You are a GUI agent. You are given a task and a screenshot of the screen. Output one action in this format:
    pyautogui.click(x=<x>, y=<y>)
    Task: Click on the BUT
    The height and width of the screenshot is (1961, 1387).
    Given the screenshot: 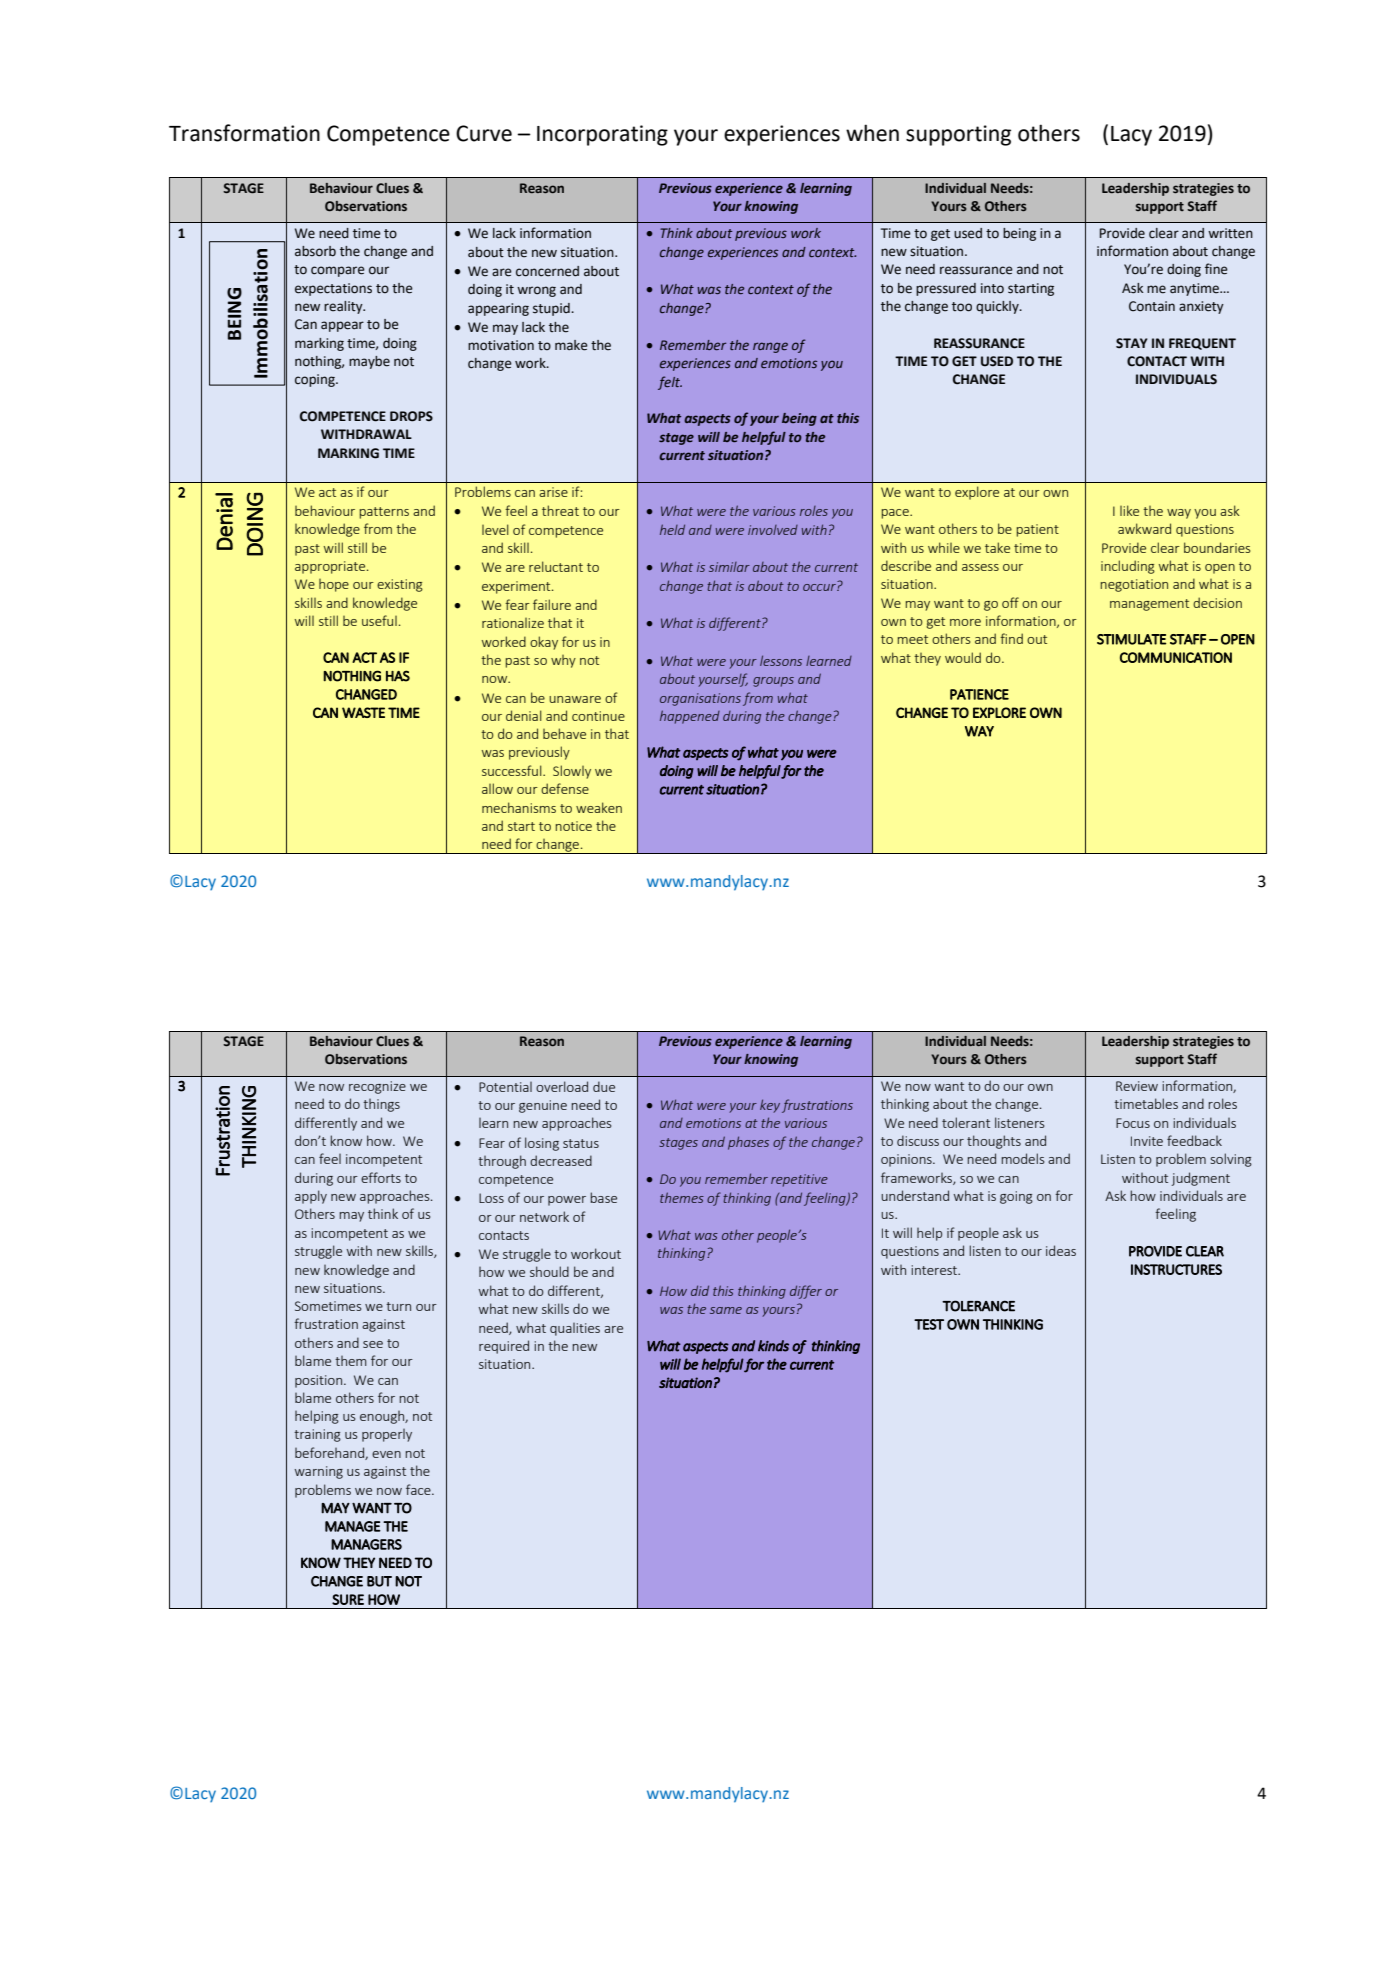 What is the action you would take?
    pyautogui.click(x=379, y=1581)
